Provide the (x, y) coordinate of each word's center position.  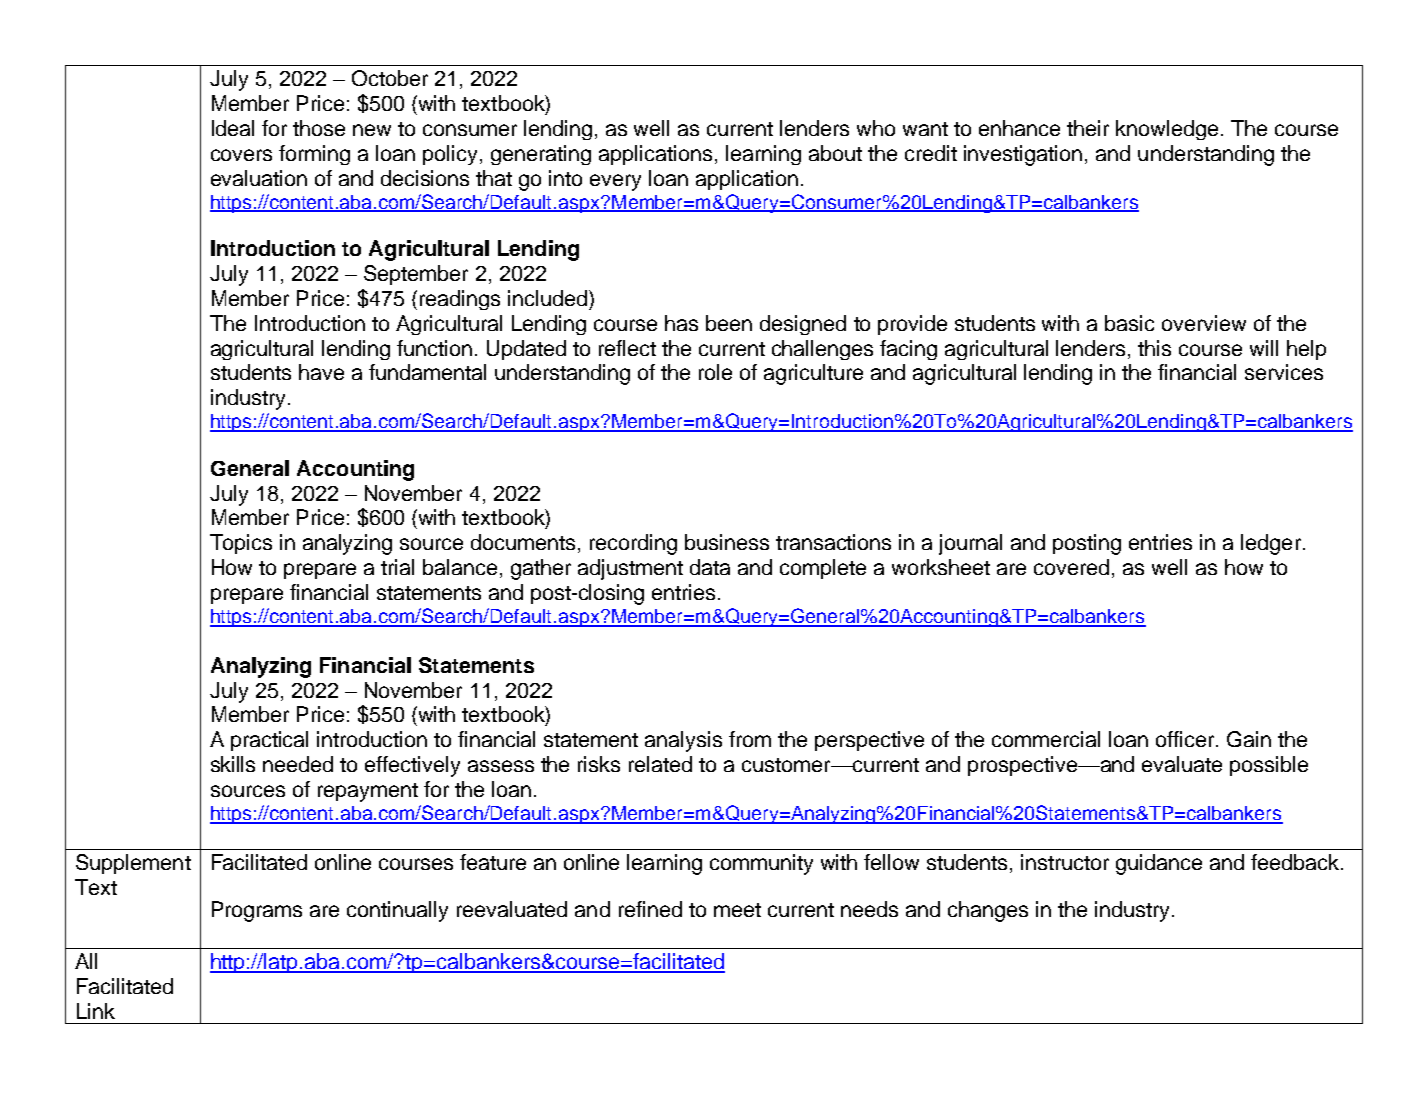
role (715, 372)
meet (737, 910)
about (835, 153)
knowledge (1167, 130)
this (1154, 348)
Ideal (233, 128)
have (321, 372)
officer (1185, 739)
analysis (683, 741)
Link (96, 1011)
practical (269, 741)
